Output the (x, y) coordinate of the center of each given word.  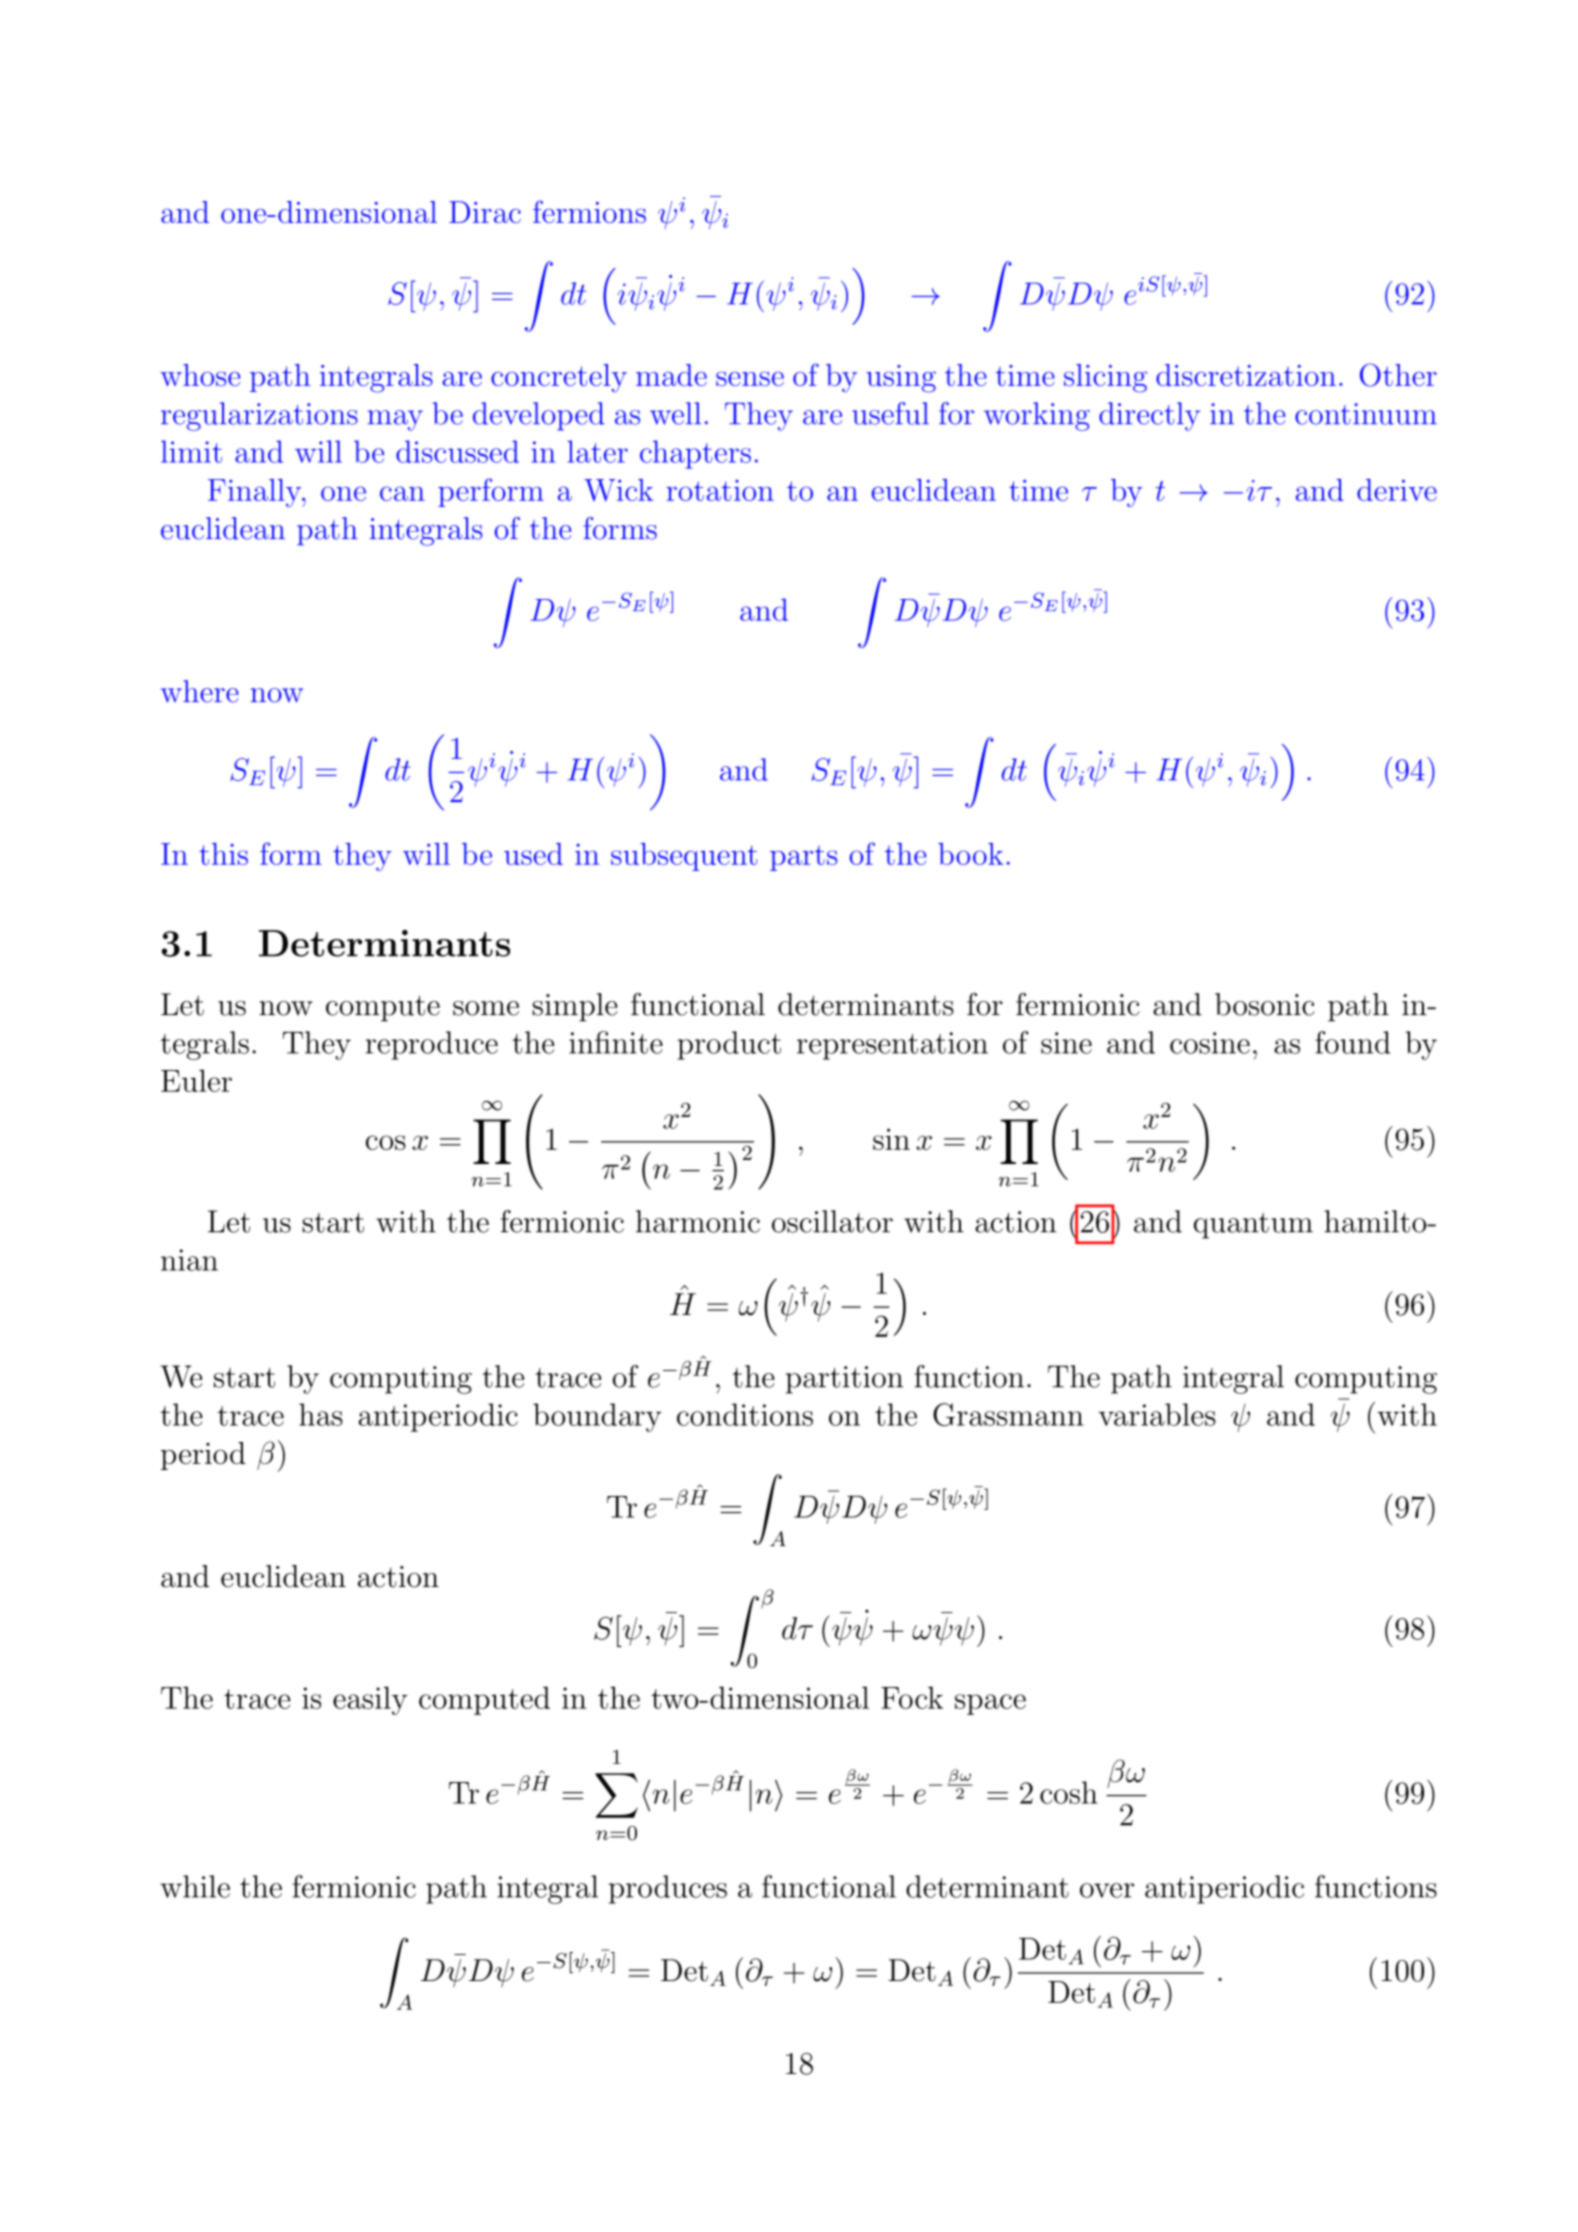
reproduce (432, 1045)
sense (750, 379)
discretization (1246, 375)
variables (1157, 1414)
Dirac (485, 212)
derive (1397, 490)
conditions (745, 1414)
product (729, 1045)
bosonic (1265, 1004)
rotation (720, 490)
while (195, 1886)
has (321, 1414)
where (200, 691)
